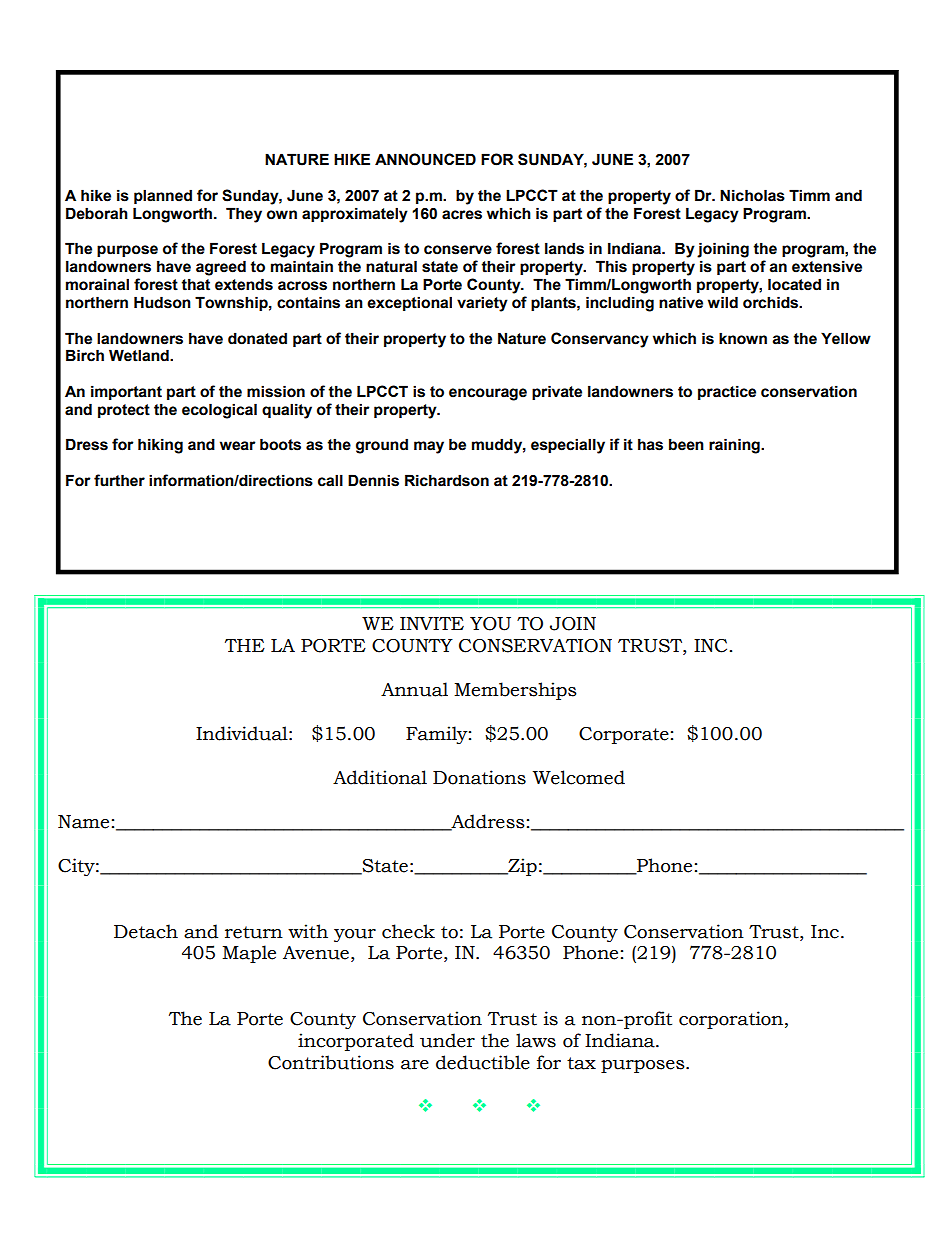 The width and height of the screenshot is (952, 1233). Describe the element at coordinates (462, 215) in the screenshot. I see `acres` at that location.
